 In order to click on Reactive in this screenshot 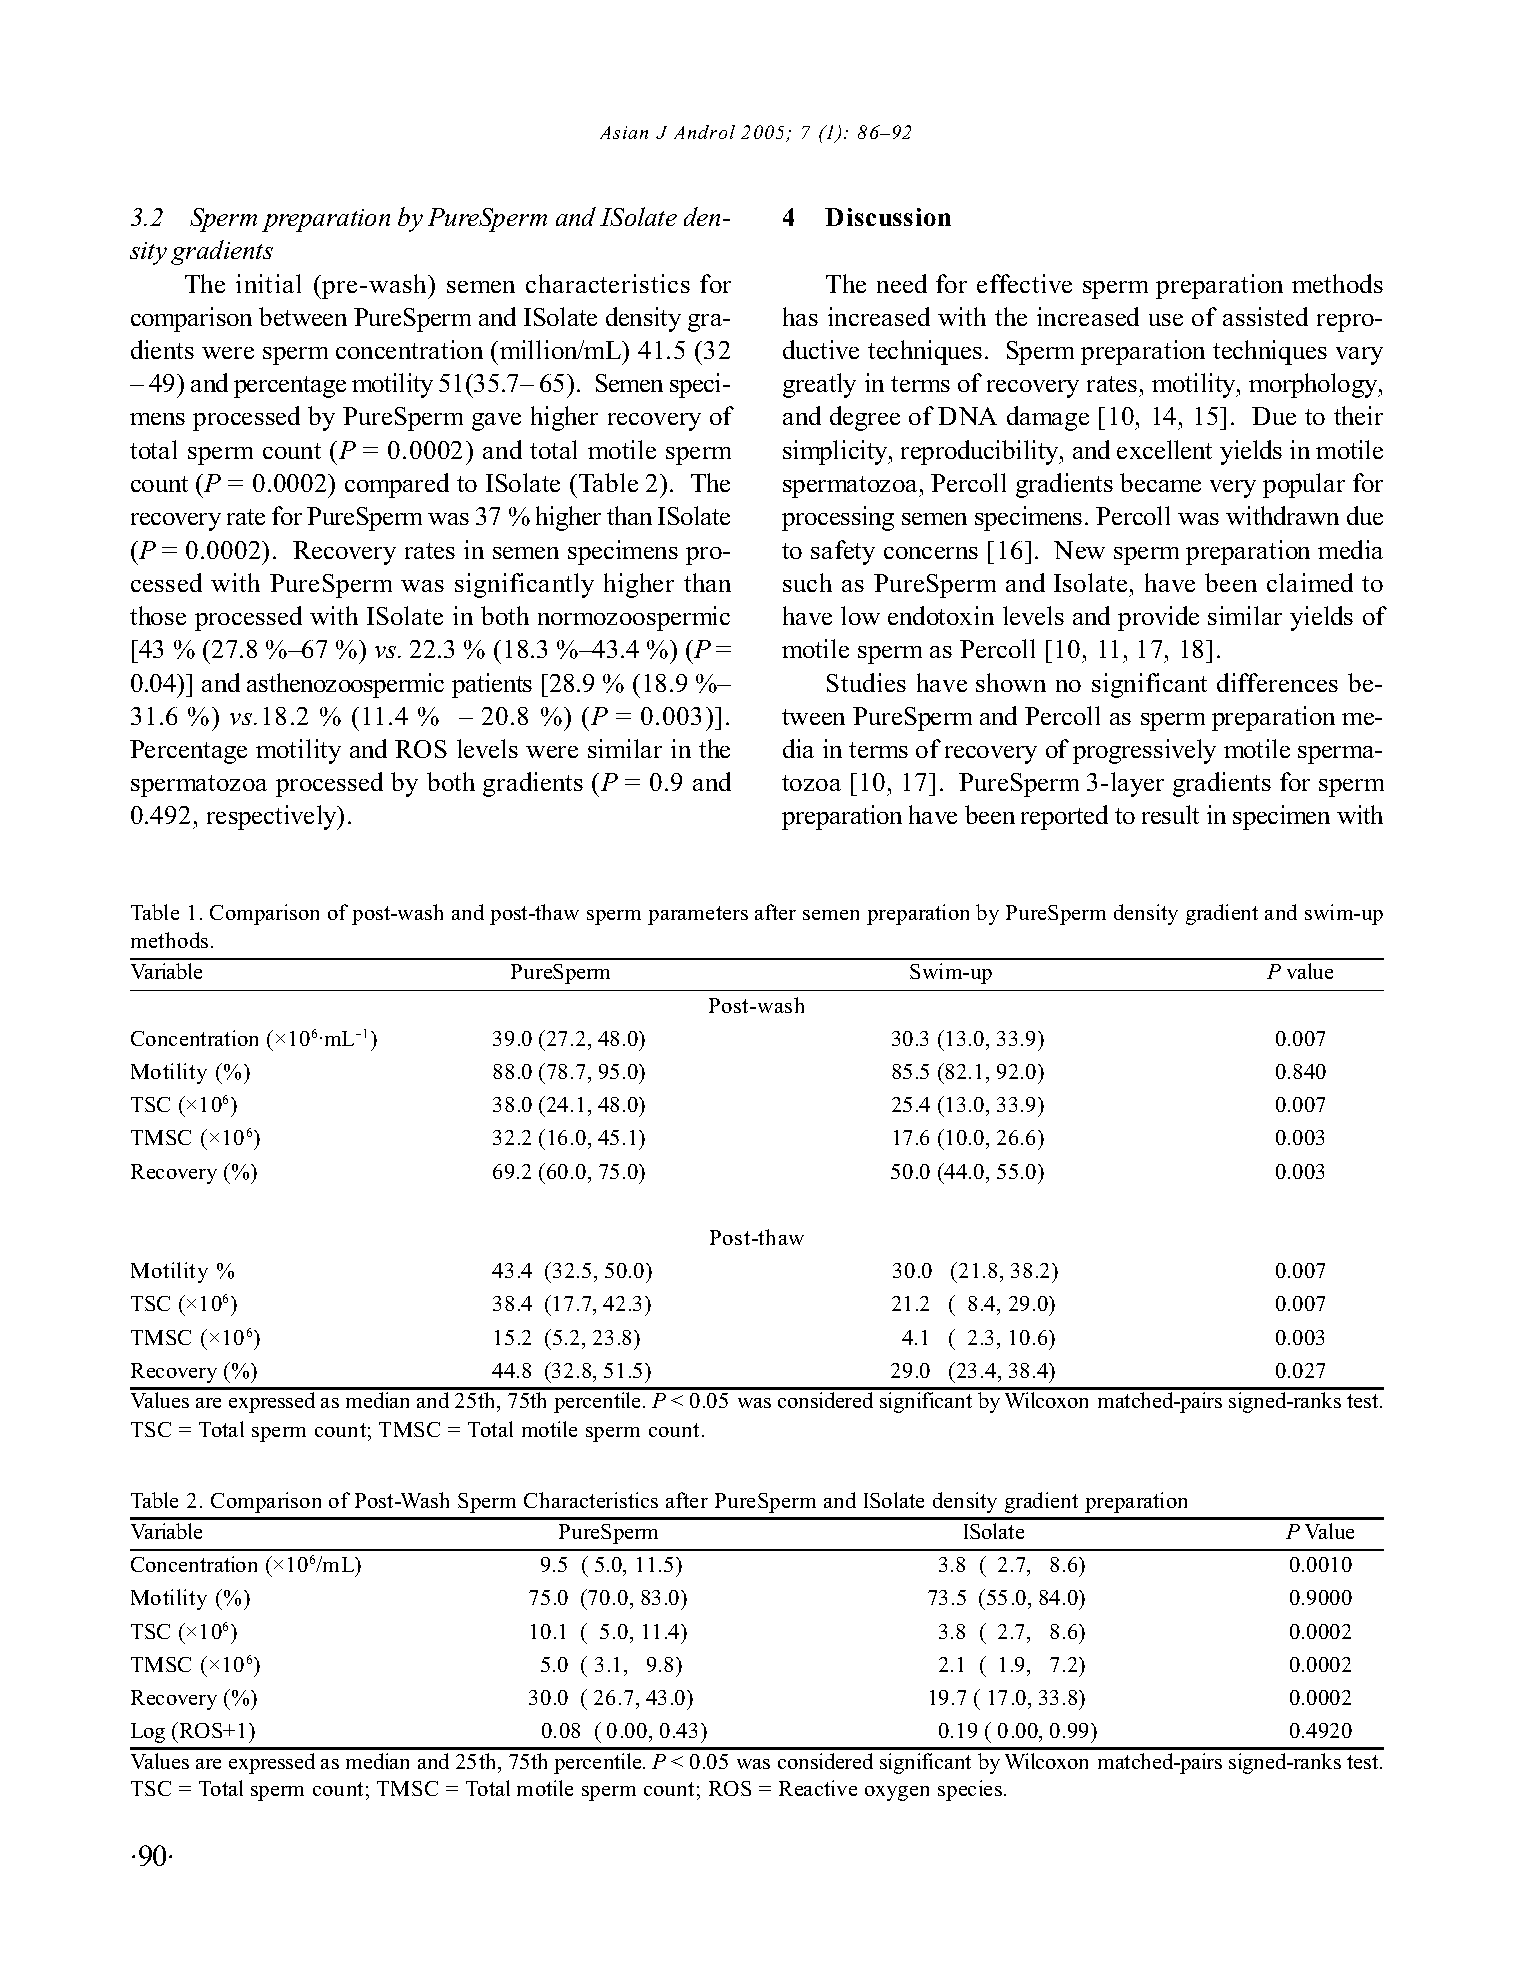, I will do `click(818, 1788)`.
